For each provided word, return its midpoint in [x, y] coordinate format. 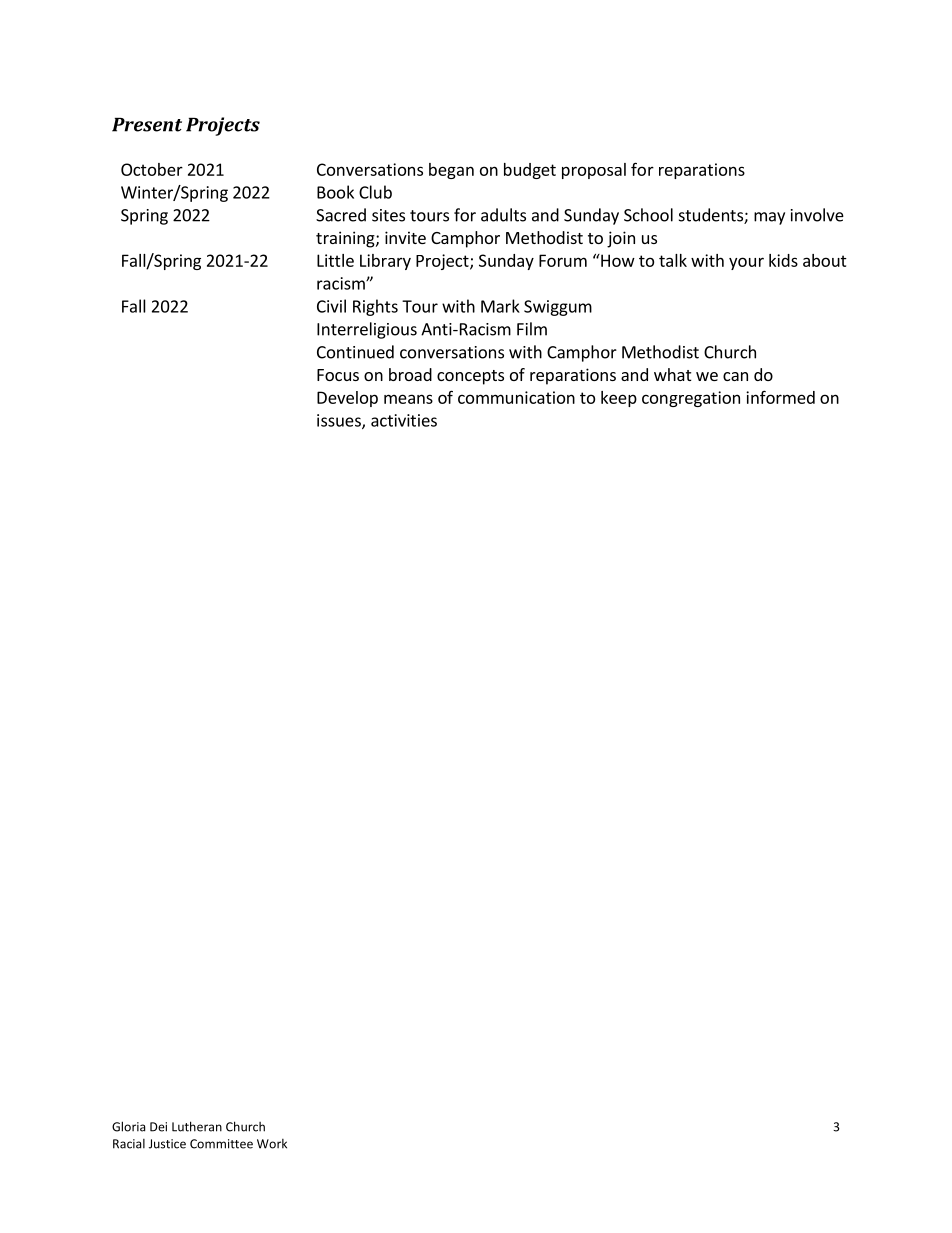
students [712, 216]
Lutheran [197, 1126]
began [451, 171]
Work [272, 1144]
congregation [691, 399]
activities [404, 420]
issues [340, 421]
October [152, 169]
